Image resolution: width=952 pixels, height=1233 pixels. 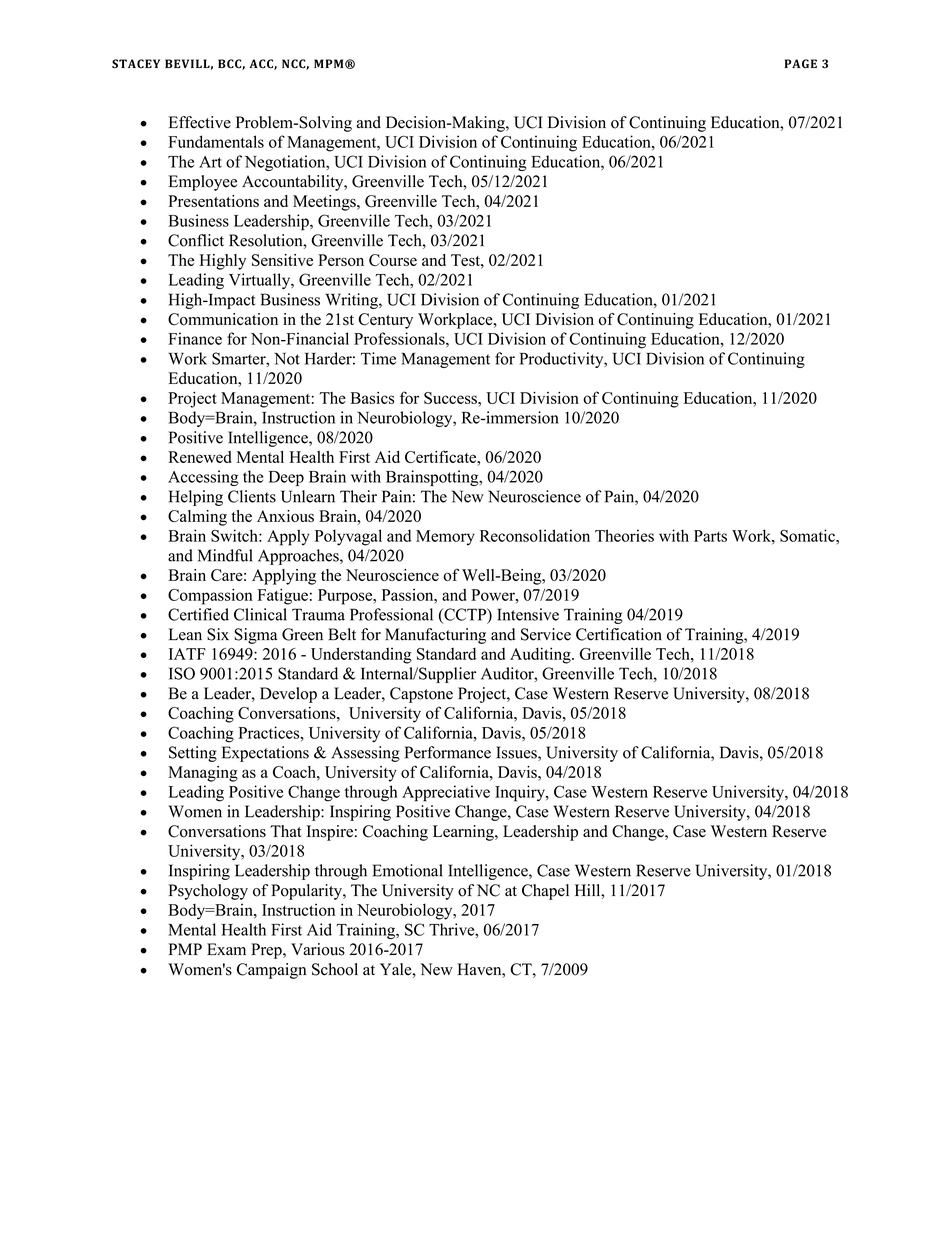 What do you see at coordinates (801, 64) in the document?
I see `PAGE` at bounding box center [801, 64].
